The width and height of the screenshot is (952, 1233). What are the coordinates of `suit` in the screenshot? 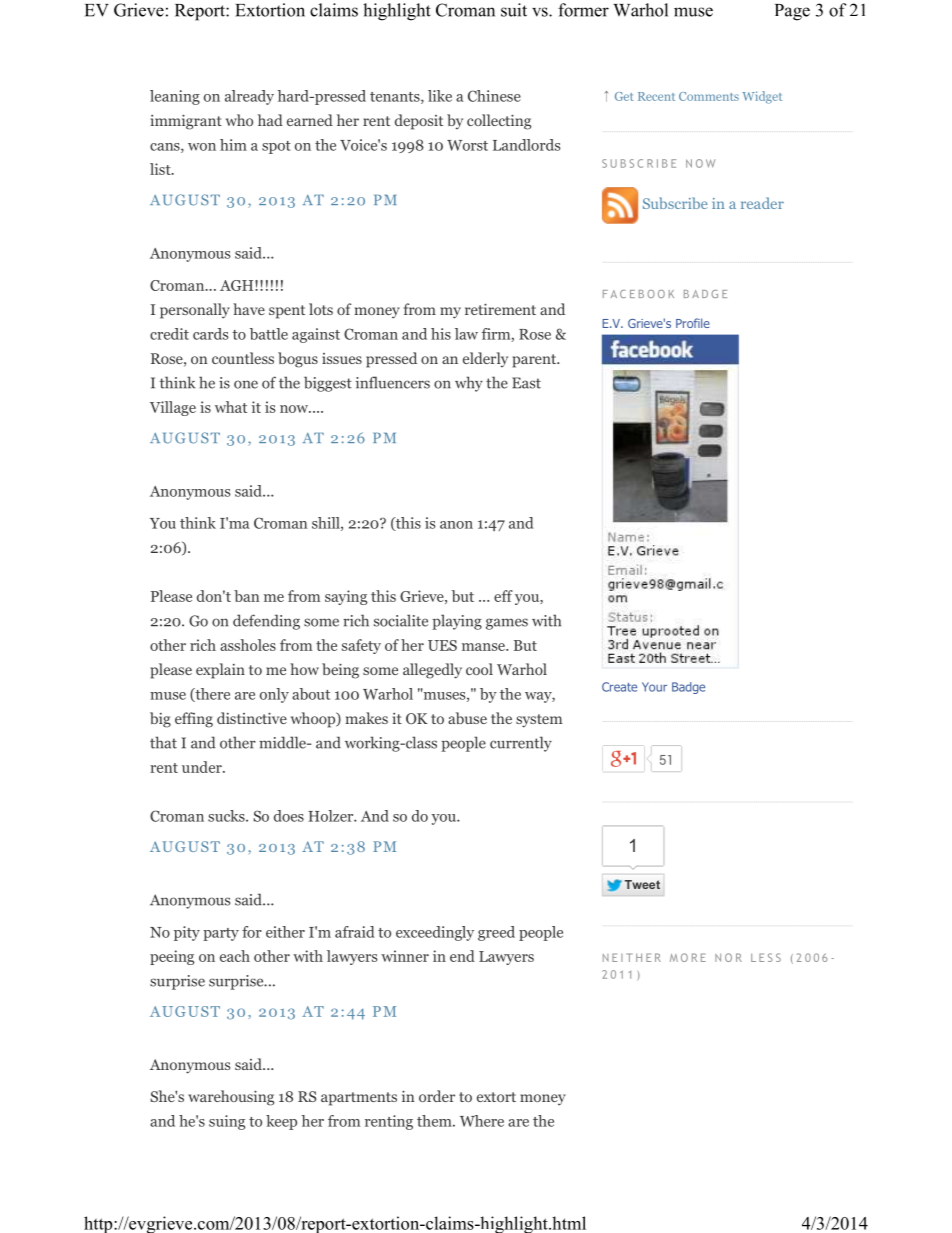 It's located at (514, 10).
